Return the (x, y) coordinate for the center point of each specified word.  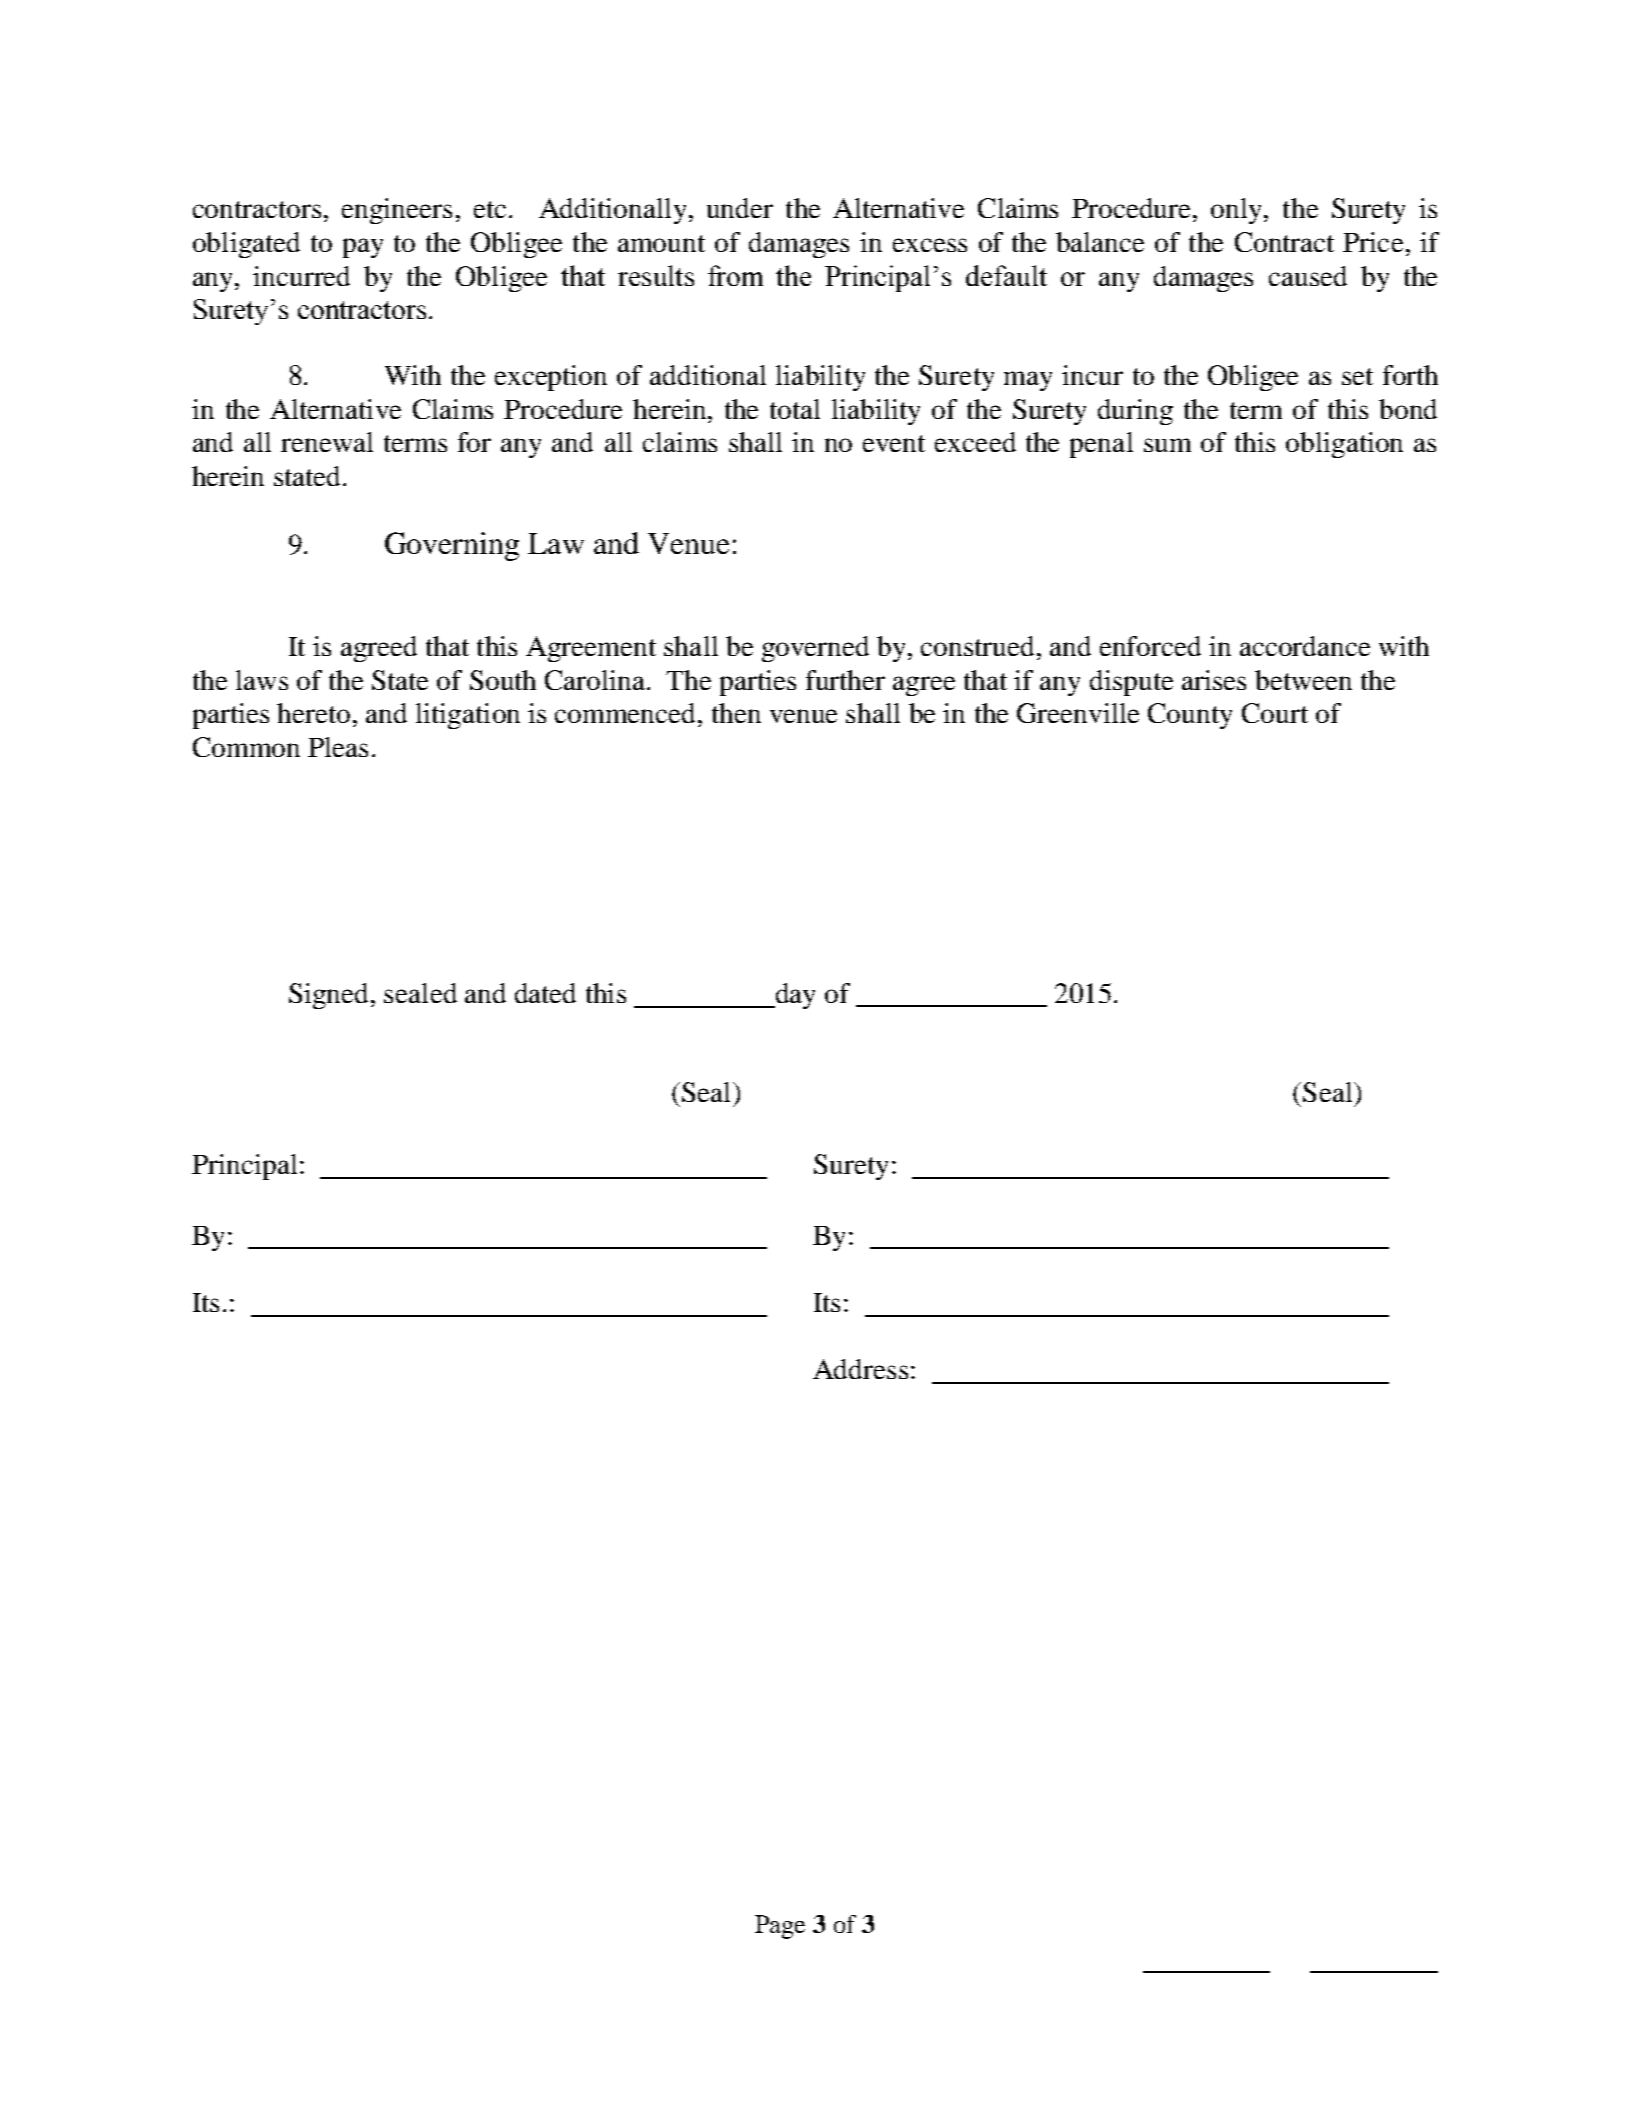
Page (780, 1927)
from (735, 275)
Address (860, 1369)
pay (363, 248)
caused (1308, 276)
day (794, 996)
